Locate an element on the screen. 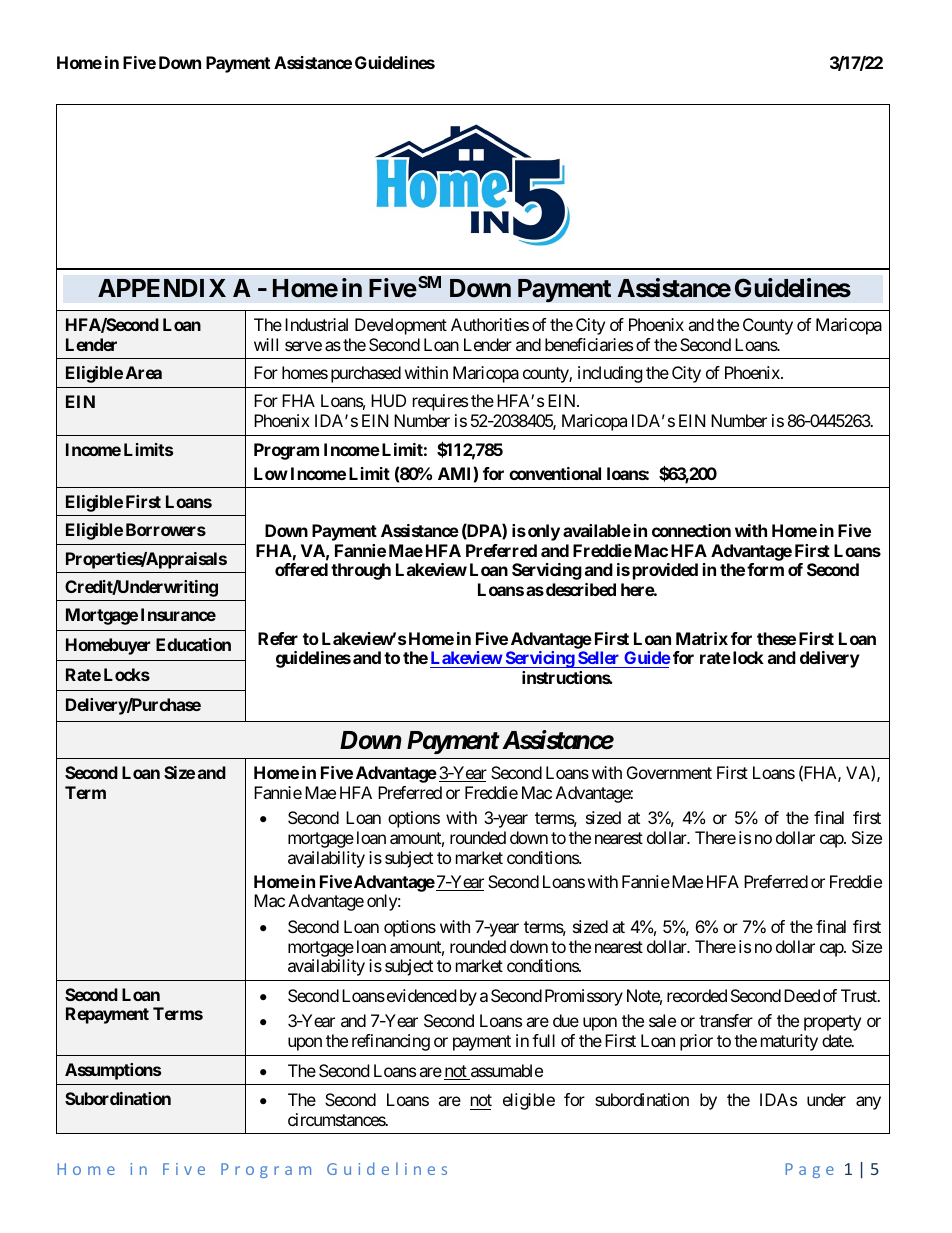 The height and width of the screenshot is (1233, 952). refinancing is located at coordinates (391, 1042).
